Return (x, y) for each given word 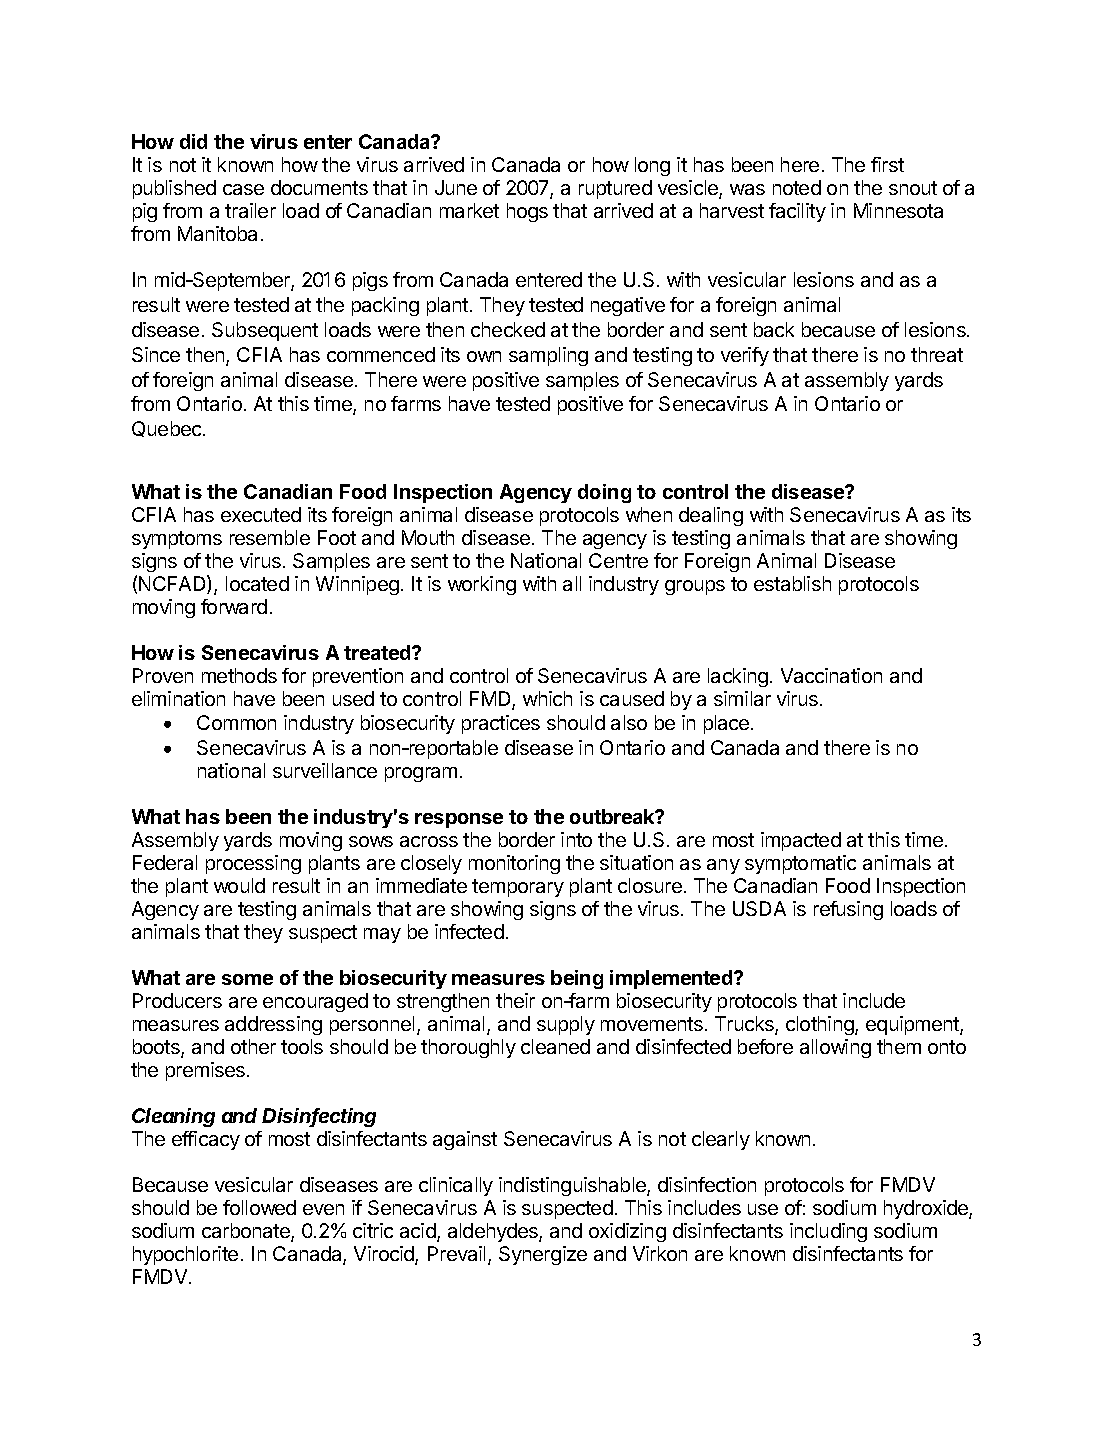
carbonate (247, 1232)
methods (239, 675)
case (243, 189)
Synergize (543, 1255)
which (547, 698)
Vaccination (831, 675)
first (887, 164)
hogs (527, 212)
